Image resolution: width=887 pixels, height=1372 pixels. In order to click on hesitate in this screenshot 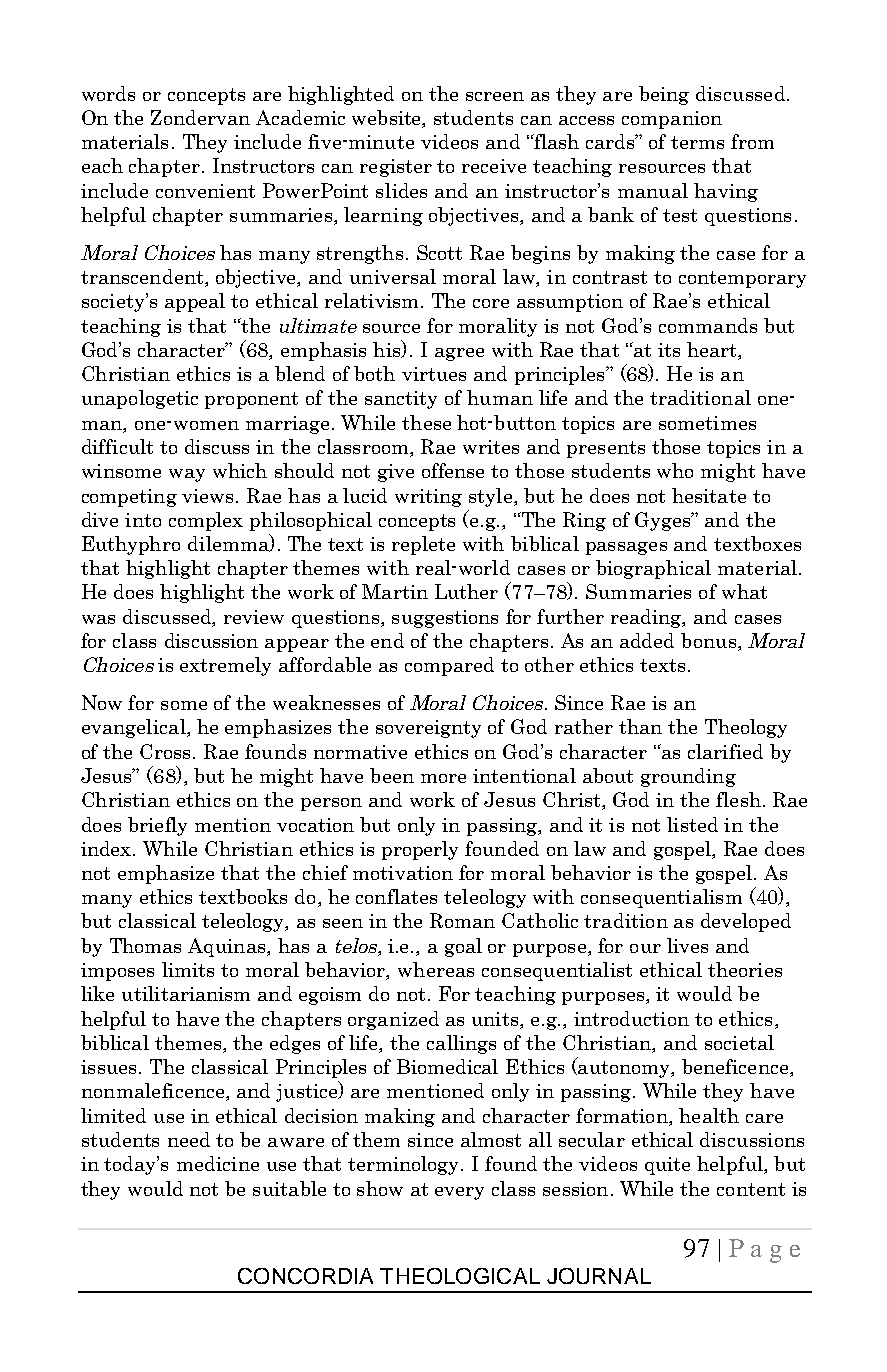, I will do `click(709, 495)`.
